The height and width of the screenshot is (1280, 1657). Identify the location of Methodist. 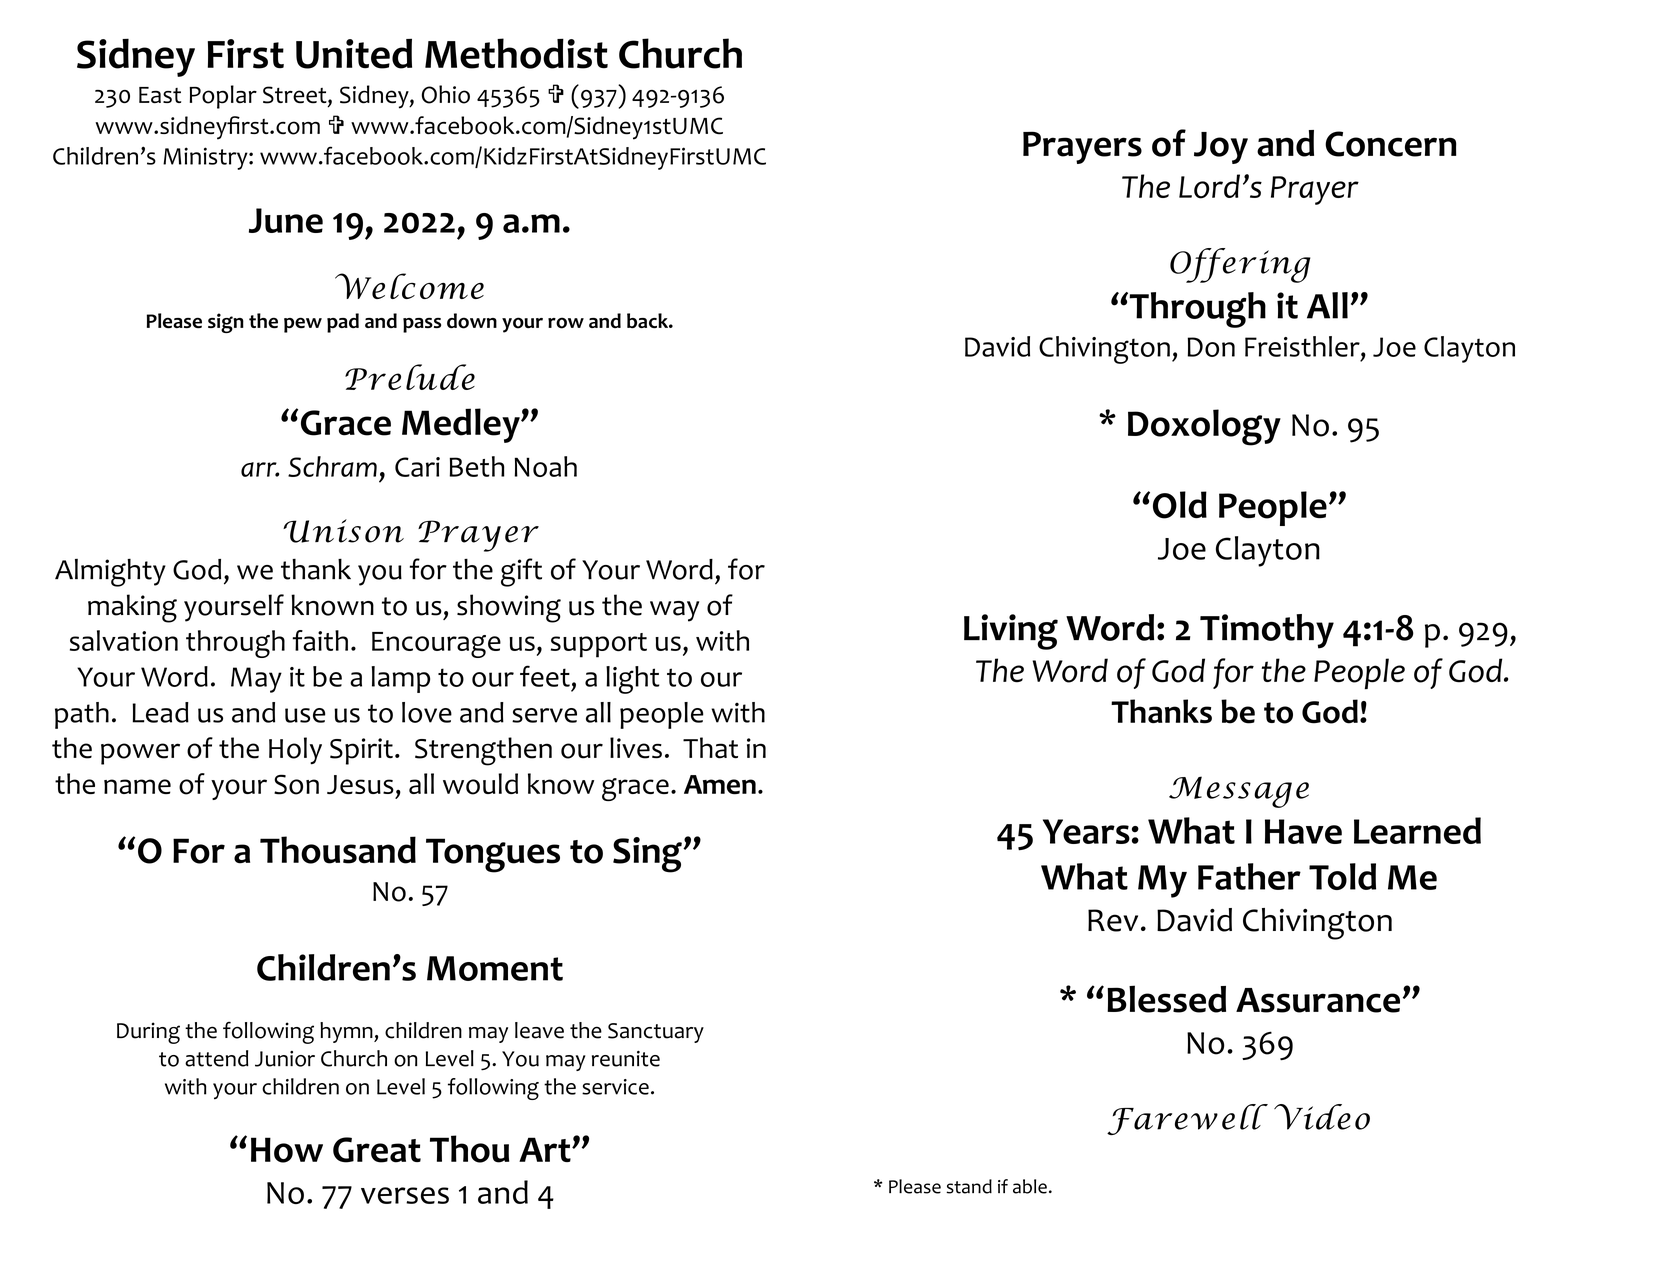
(516, 53).
